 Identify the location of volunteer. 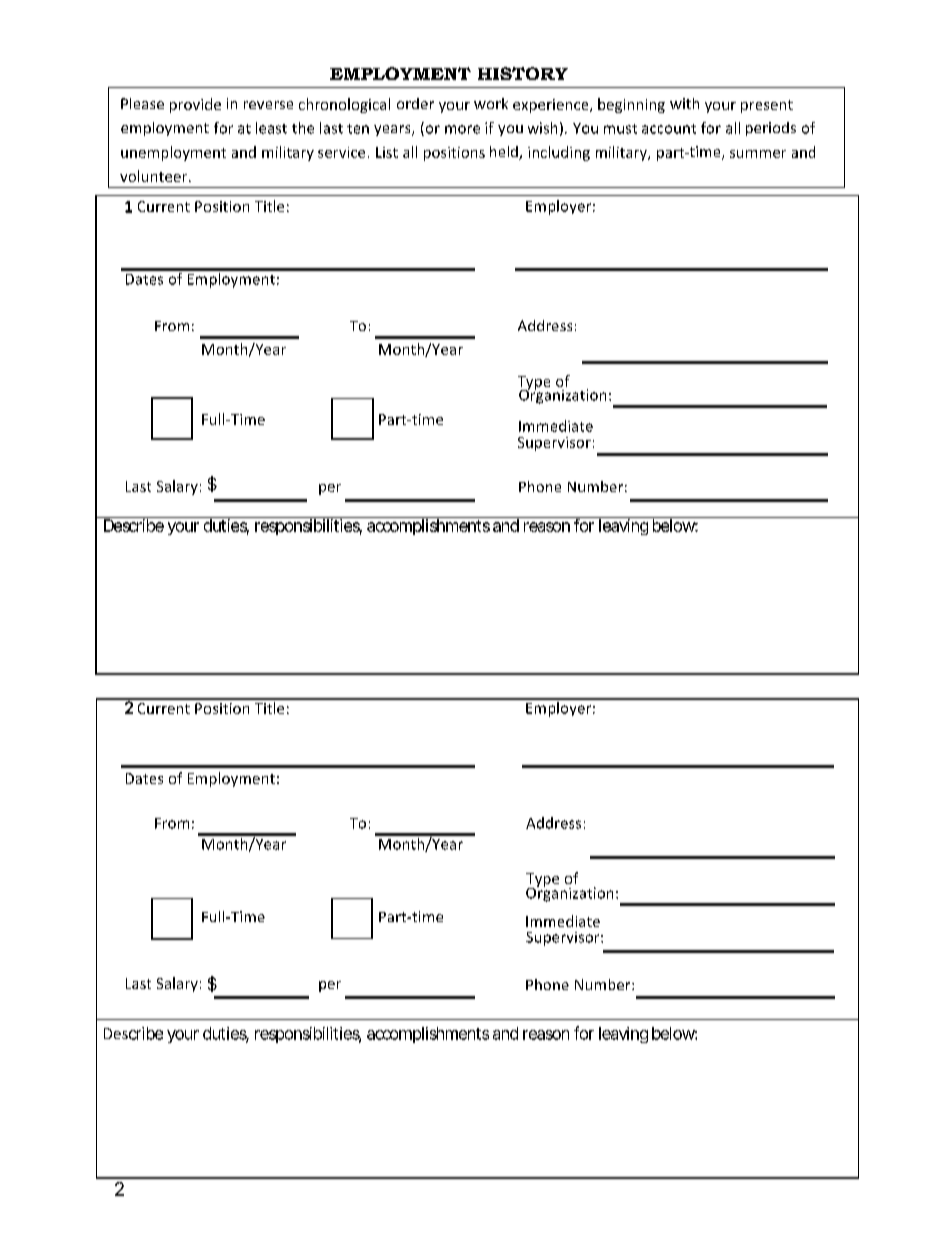
(155, 176).
